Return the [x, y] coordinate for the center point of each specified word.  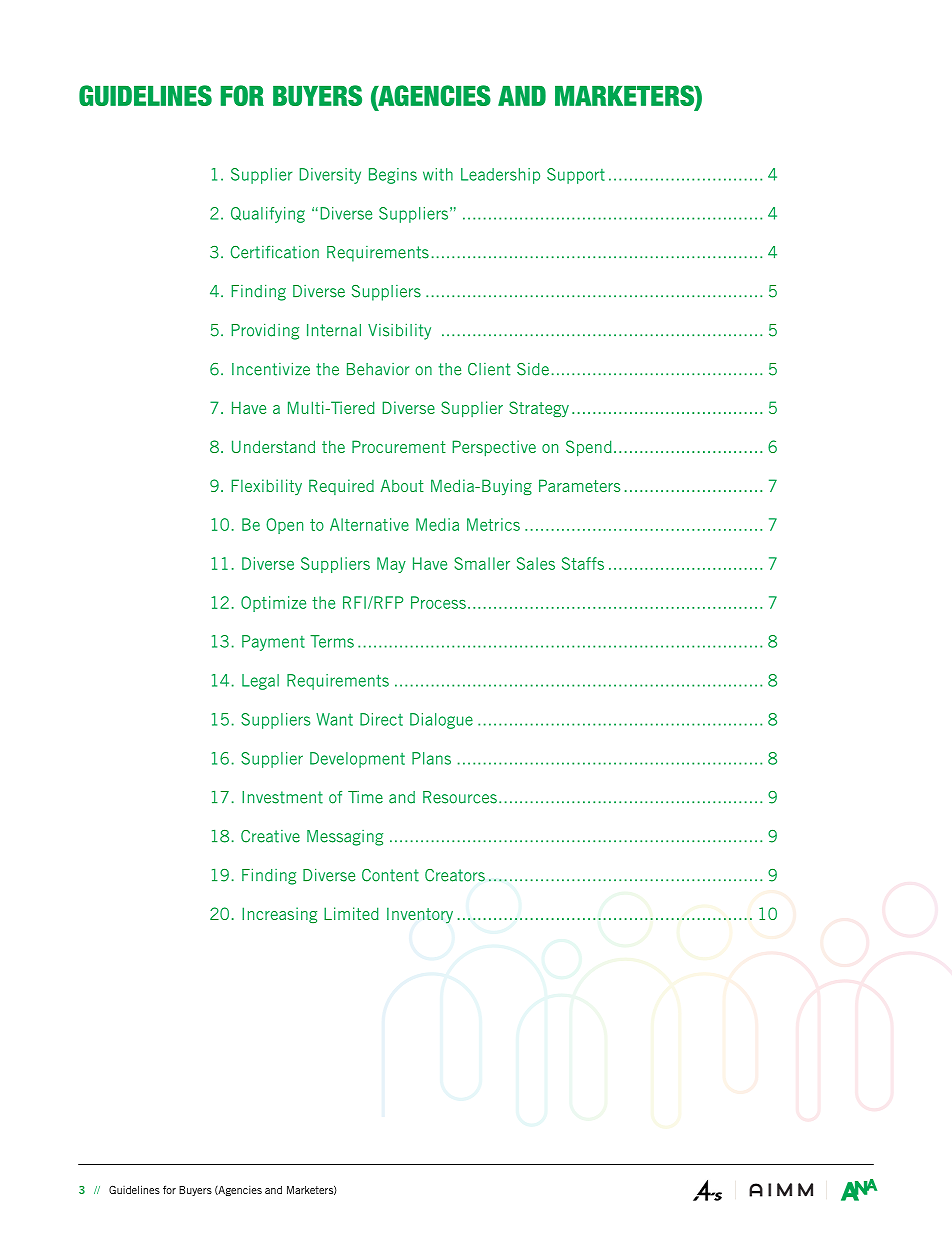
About [402, 485]
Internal [334, 330]
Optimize [273, 604]
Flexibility [267, 487]
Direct [381, 719]
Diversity [330, 176]
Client [489, 369]
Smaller [482, 563]
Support [576, 176]
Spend [589, 448]
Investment [282, 797]
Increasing [279, 915]
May [391, 565]
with [438, 174]
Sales [536, 563]
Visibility [399, 332]
